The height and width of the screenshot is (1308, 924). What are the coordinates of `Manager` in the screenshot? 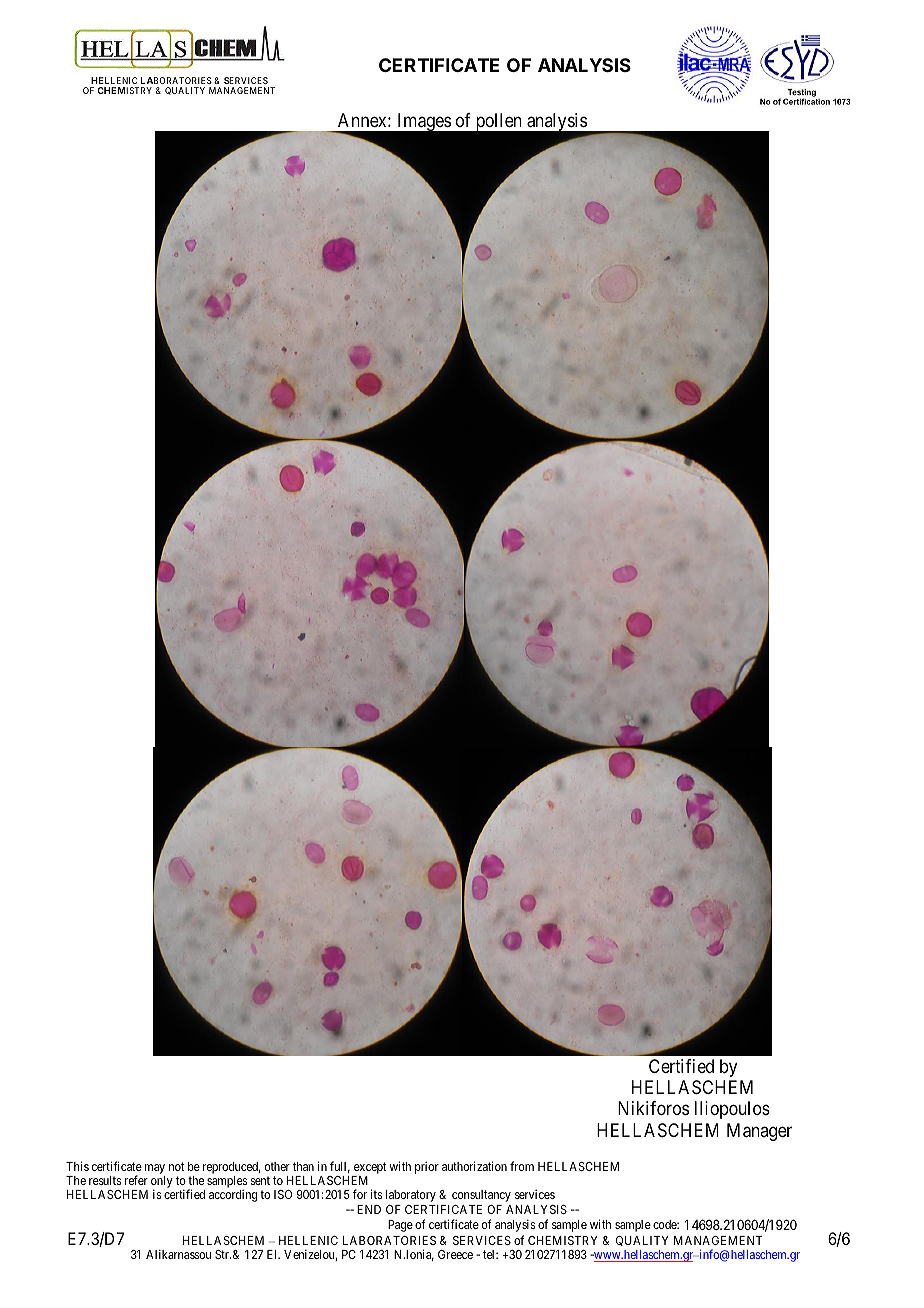 It's located at (759, 1132).
